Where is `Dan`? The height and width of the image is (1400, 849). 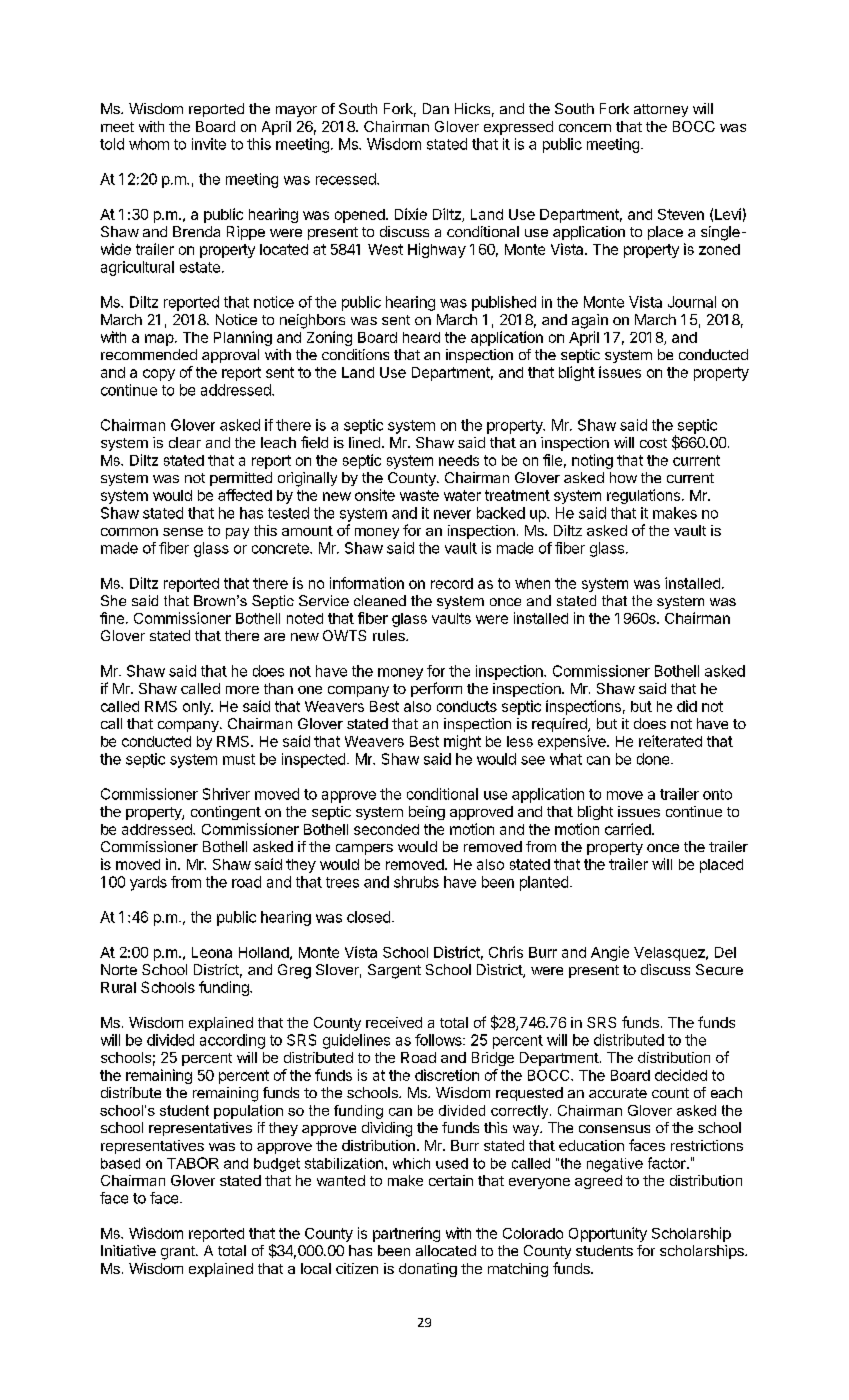
Dan is located at coordinates (436, 108).
